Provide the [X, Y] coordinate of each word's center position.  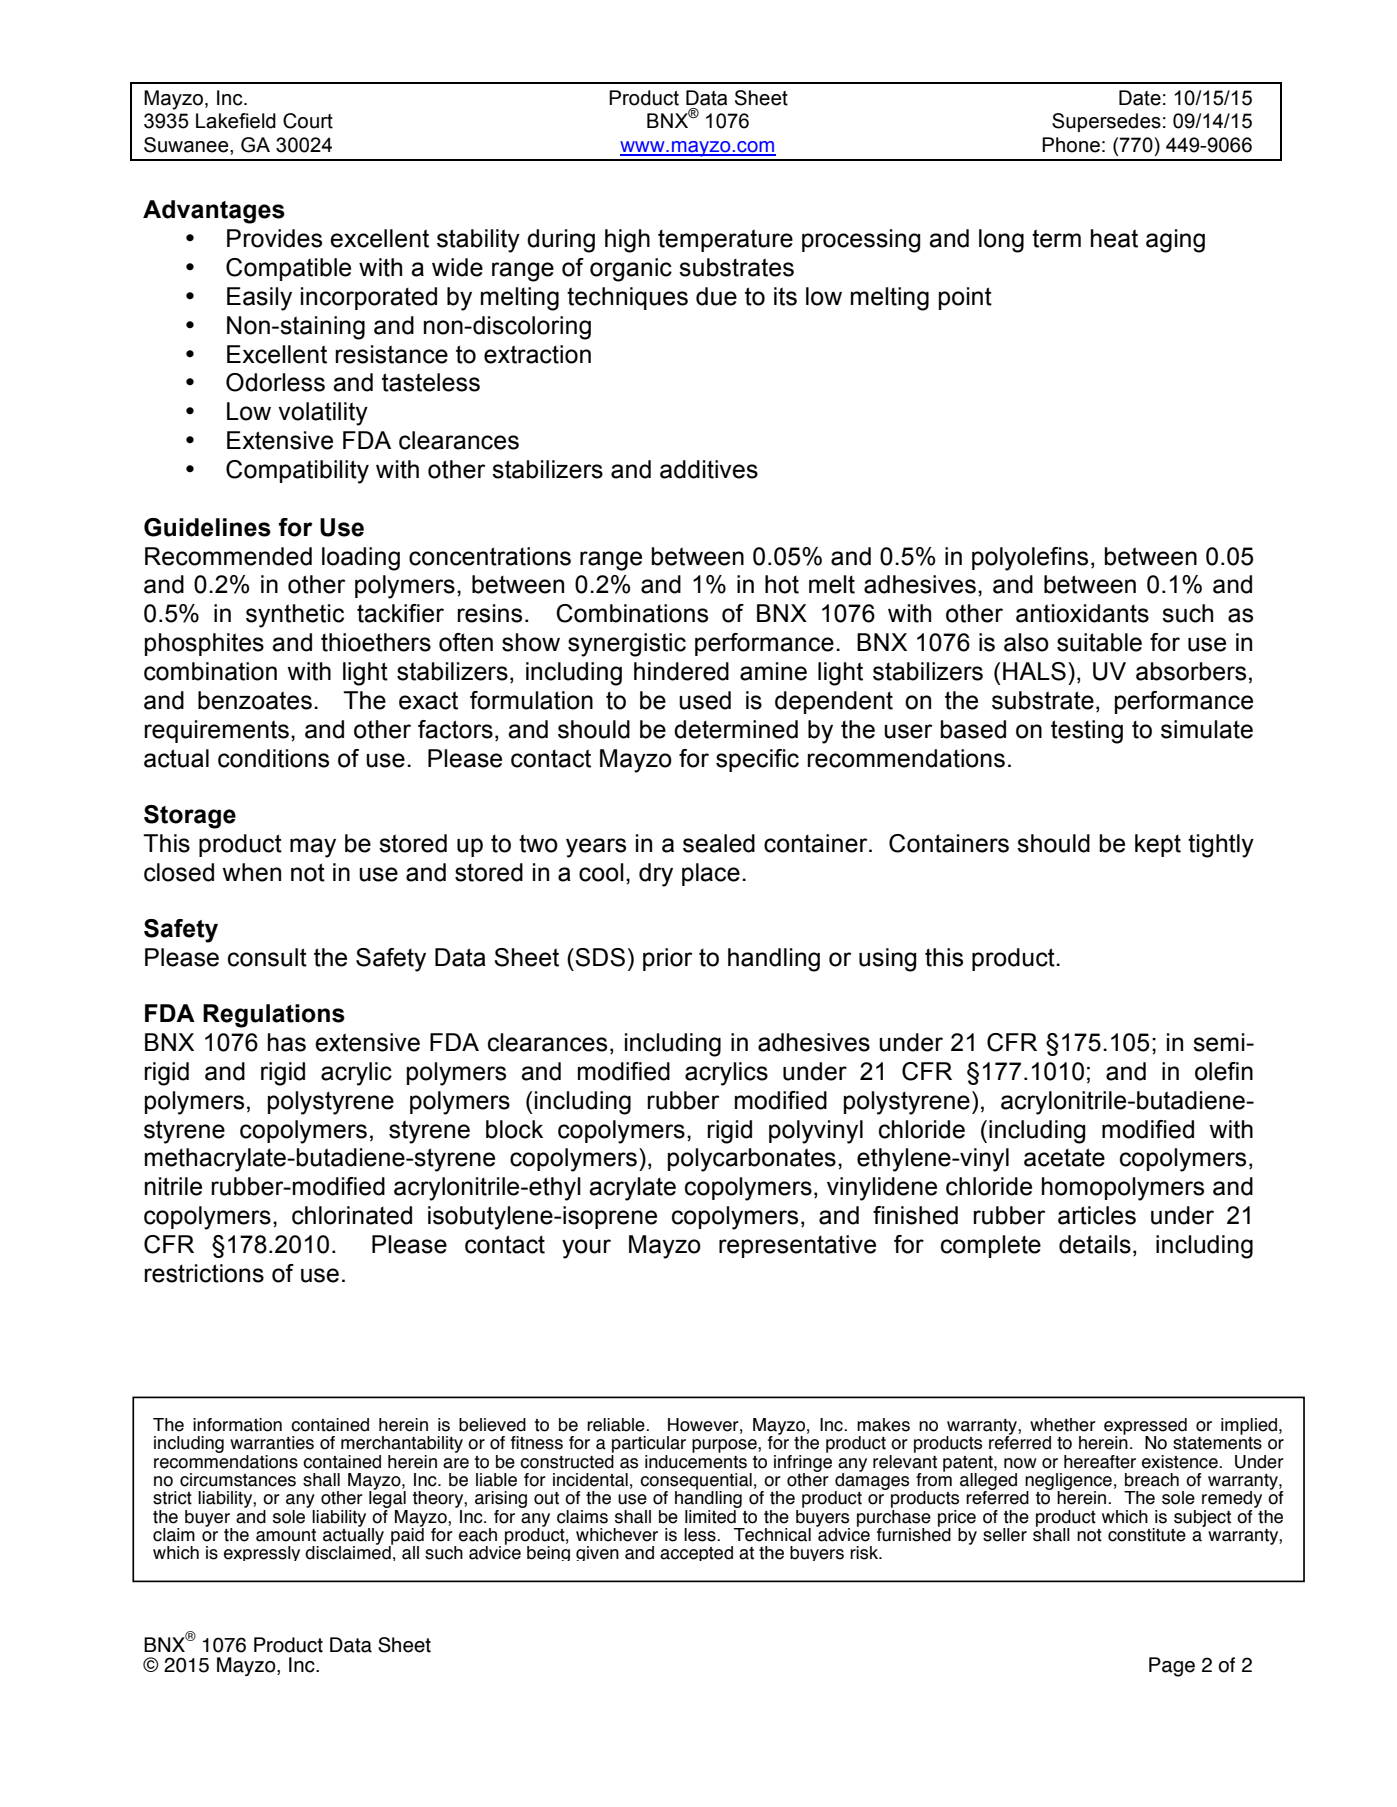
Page [1172, 1667]
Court [308, 121]
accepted [696, 1553]
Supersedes [1106, 122]
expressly [262, 1553]
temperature [725, 240]
